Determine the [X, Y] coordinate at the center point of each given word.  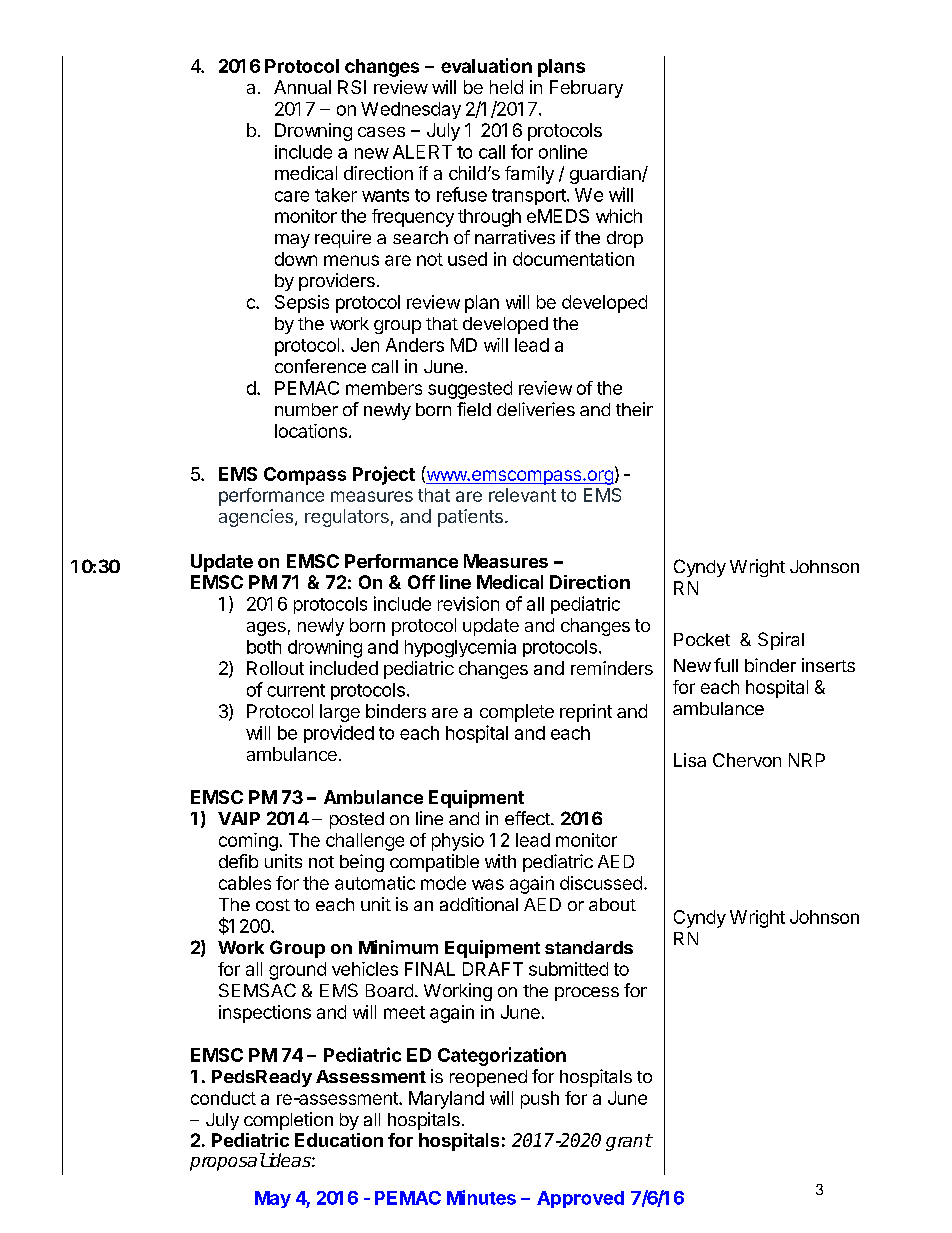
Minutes [481, 1197]
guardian [606, 175]
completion [288, 1121]
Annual [302, 87]
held [506, 87]
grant [629, 1142]
